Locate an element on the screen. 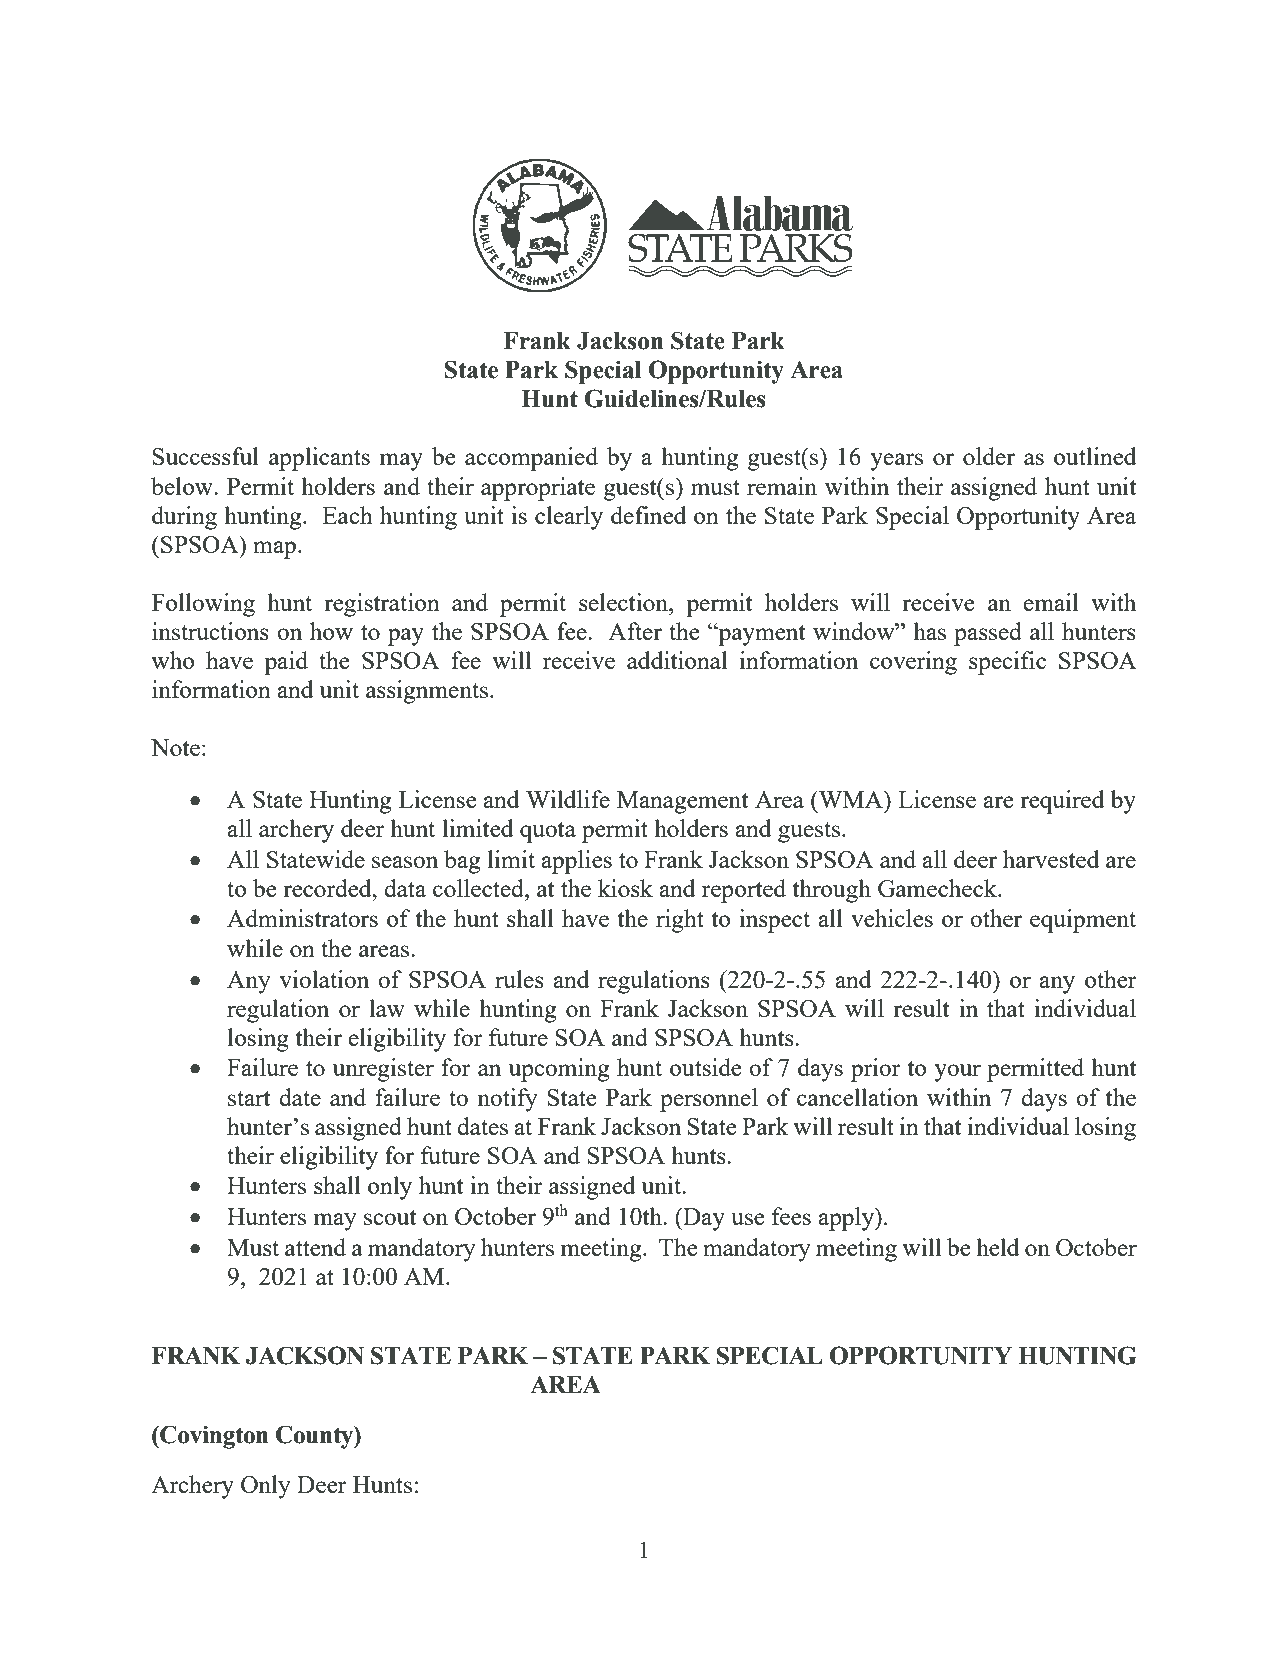  years is located at coordinates (896, 462).
